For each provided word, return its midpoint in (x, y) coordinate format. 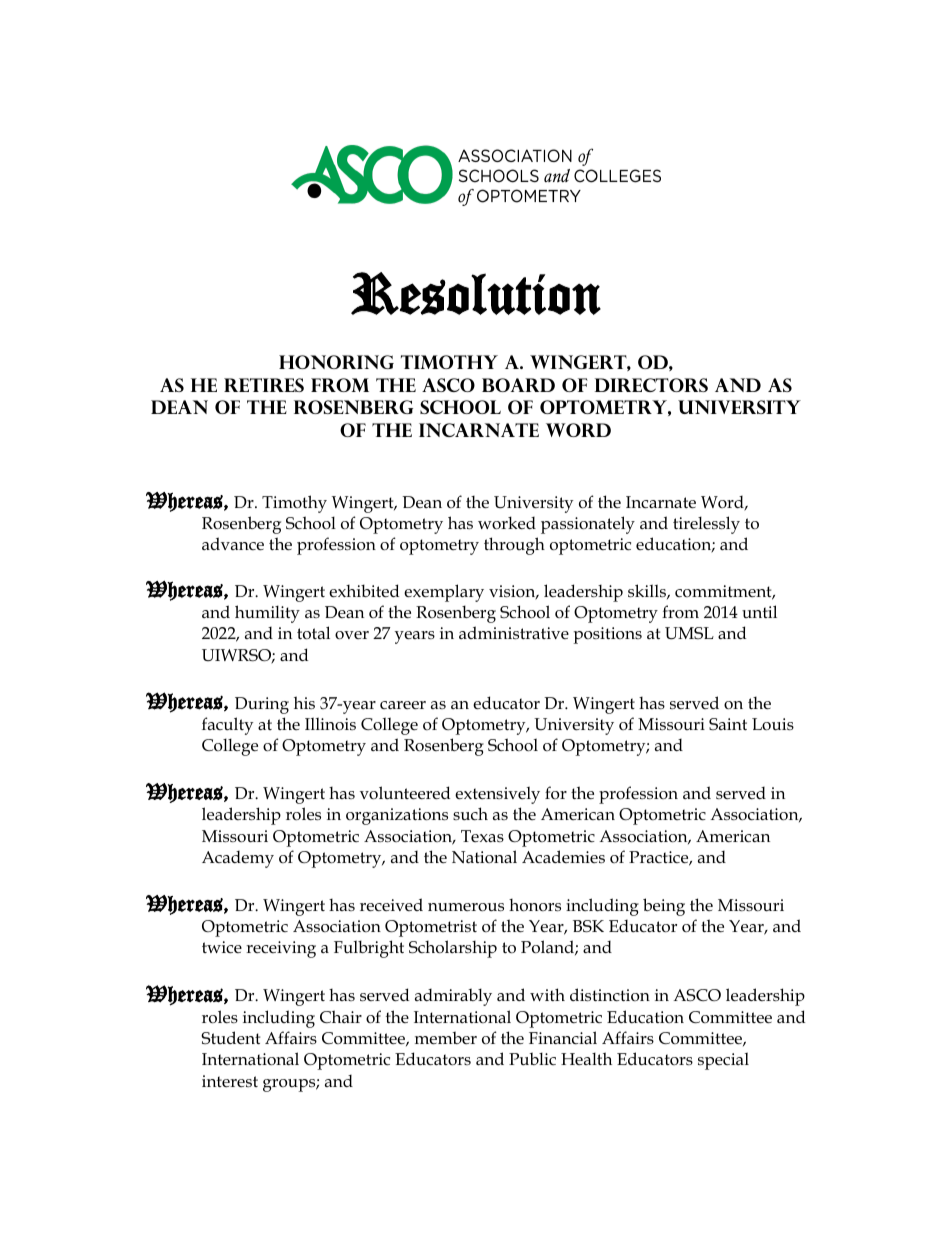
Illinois (330, 724)
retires (264, 385)
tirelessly (706, 525)
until (759, 611)
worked (507, 523)
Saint (728, 724)
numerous (466, 907)
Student (230, 1038)
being (664, 907)
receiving (281, 949)
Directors (651, 385)
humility (267, 614)
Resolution (476, 293)
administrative (514, 633)
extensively (497, 795)
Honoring (336, 362)
